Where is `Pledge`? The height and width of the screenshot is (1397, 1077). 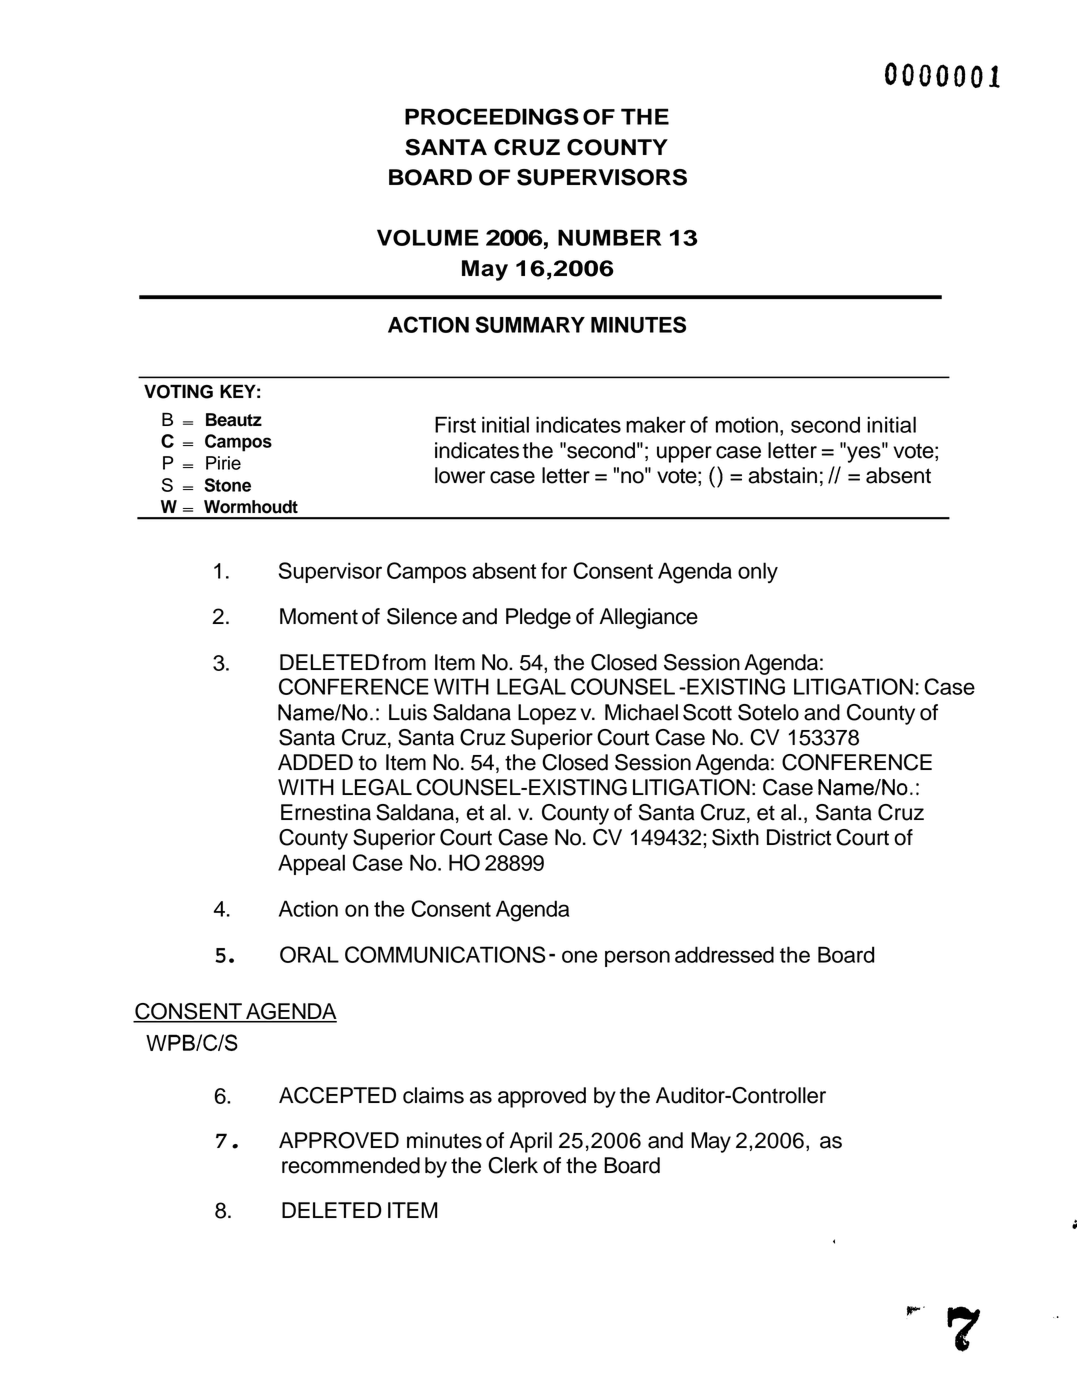 Pledge is located at coordinates (538, 618).
